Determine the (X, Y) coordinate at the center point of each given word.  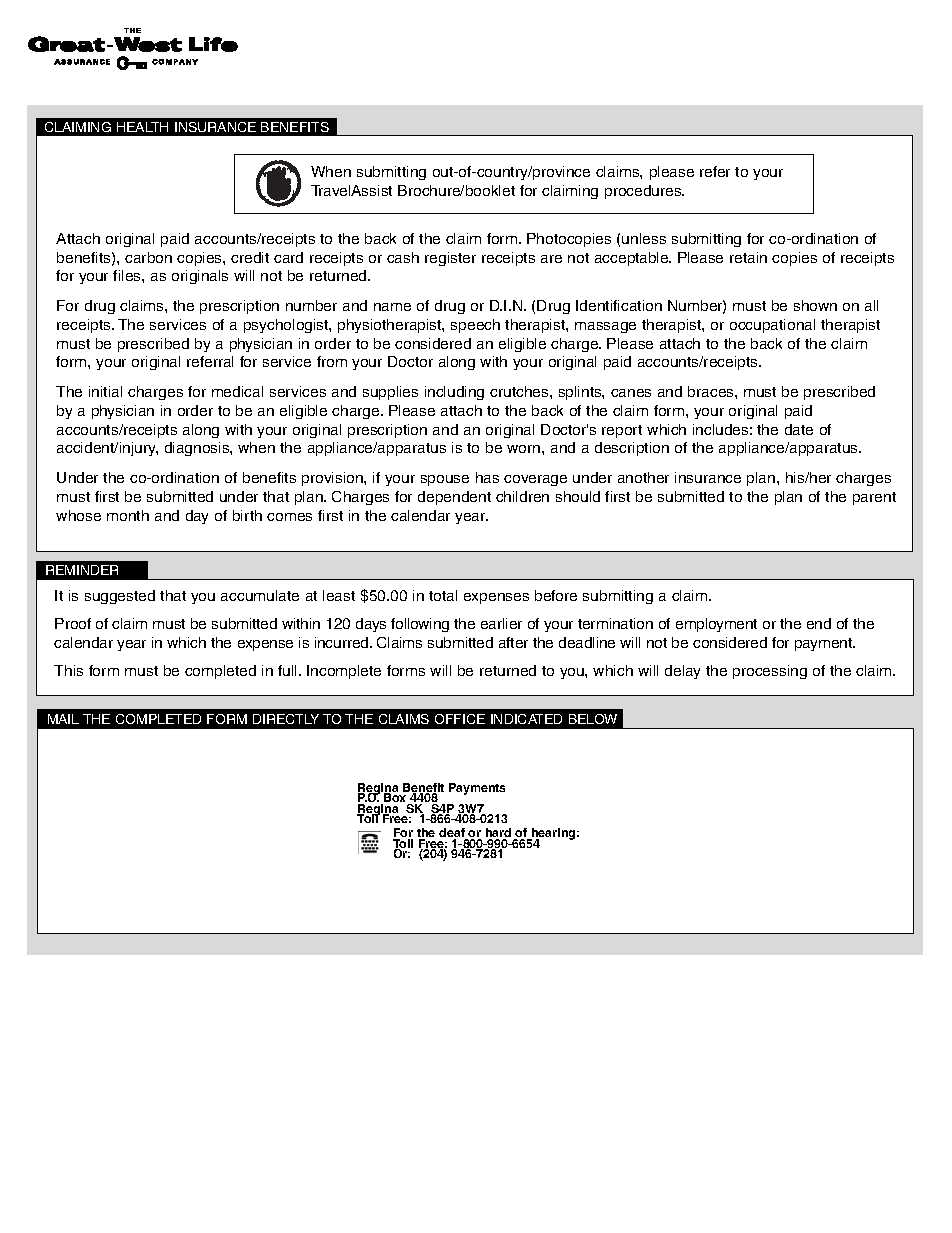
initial (105, 391)
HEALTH (142, 127)
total (443, 595)
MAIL (63, 719)
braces (712, 391)
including (454, 393)
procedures (644, 192)
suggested (120, 597)
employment (716, 625)
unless (644, 238)
